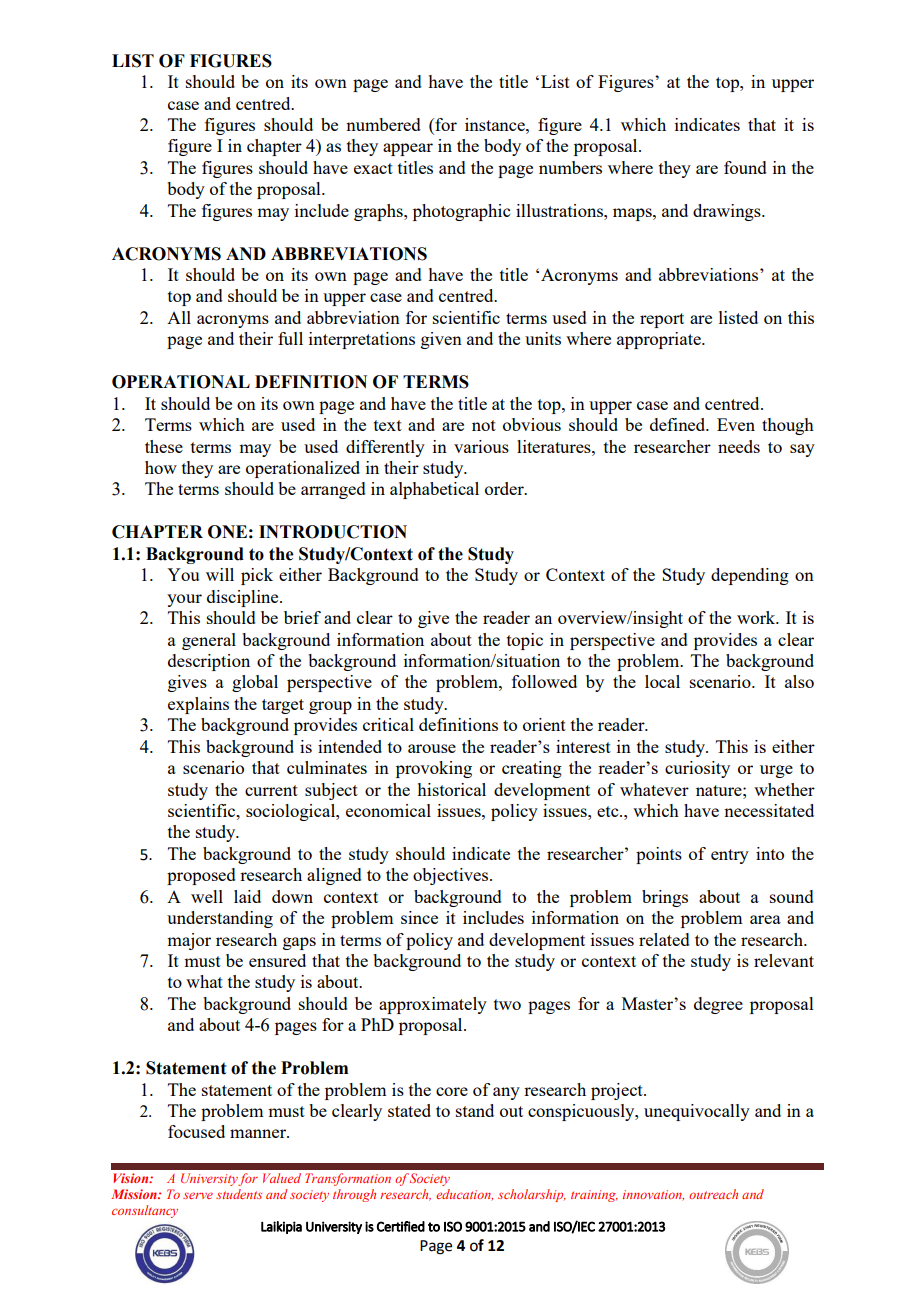  What do you see at coordinates (484, 425) in the screenshot?
I see `not` at bounding box center [484, 425].
